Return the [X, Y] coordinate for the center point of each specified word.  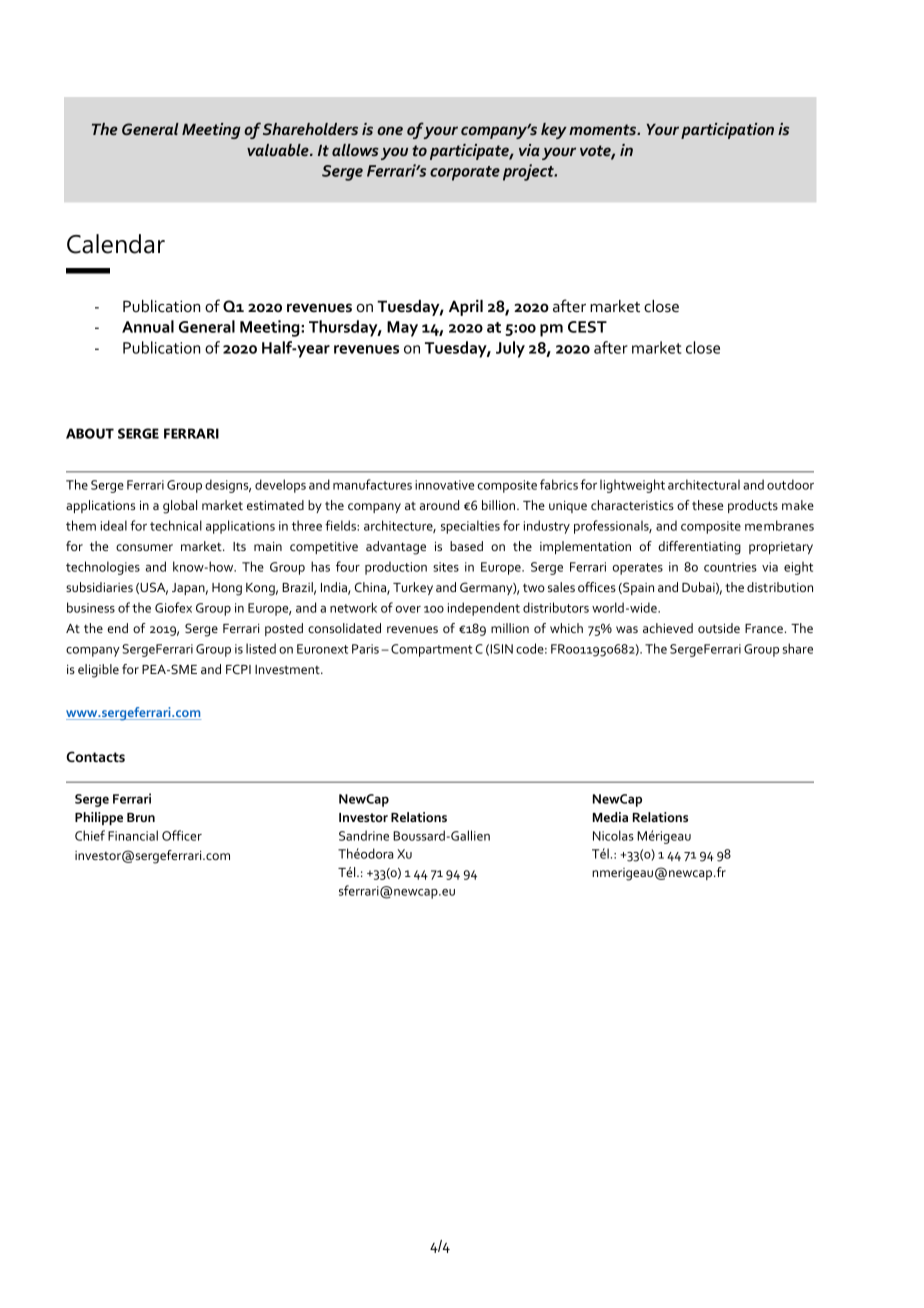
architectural [704, 484]
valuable [279, 150]
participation [727, 131]
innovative [444, 485]
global [180, 507]
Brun [141, 817]
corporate [465, 173]
